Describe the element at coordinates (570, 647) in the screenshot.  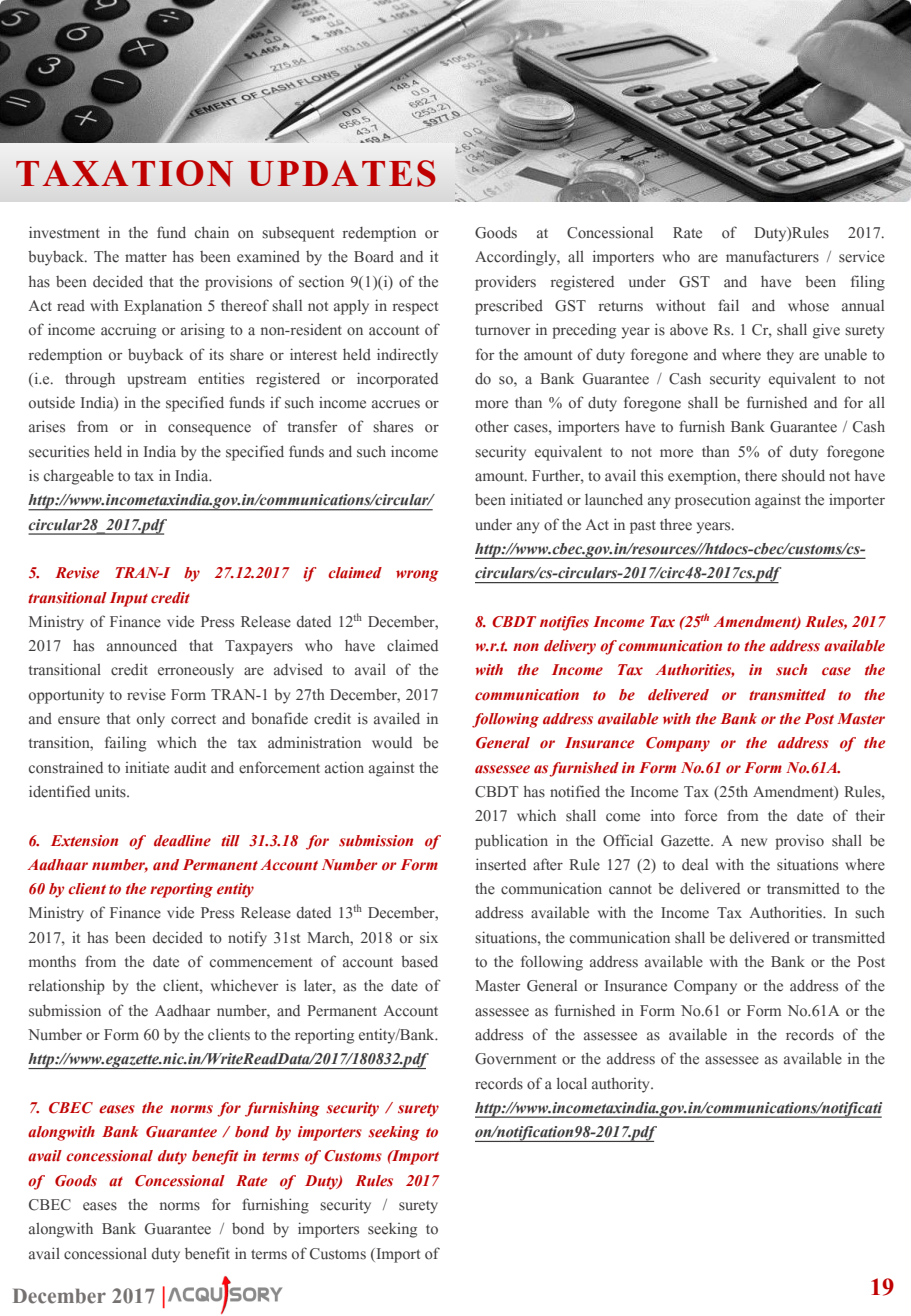
I see `delivery` at that location.
